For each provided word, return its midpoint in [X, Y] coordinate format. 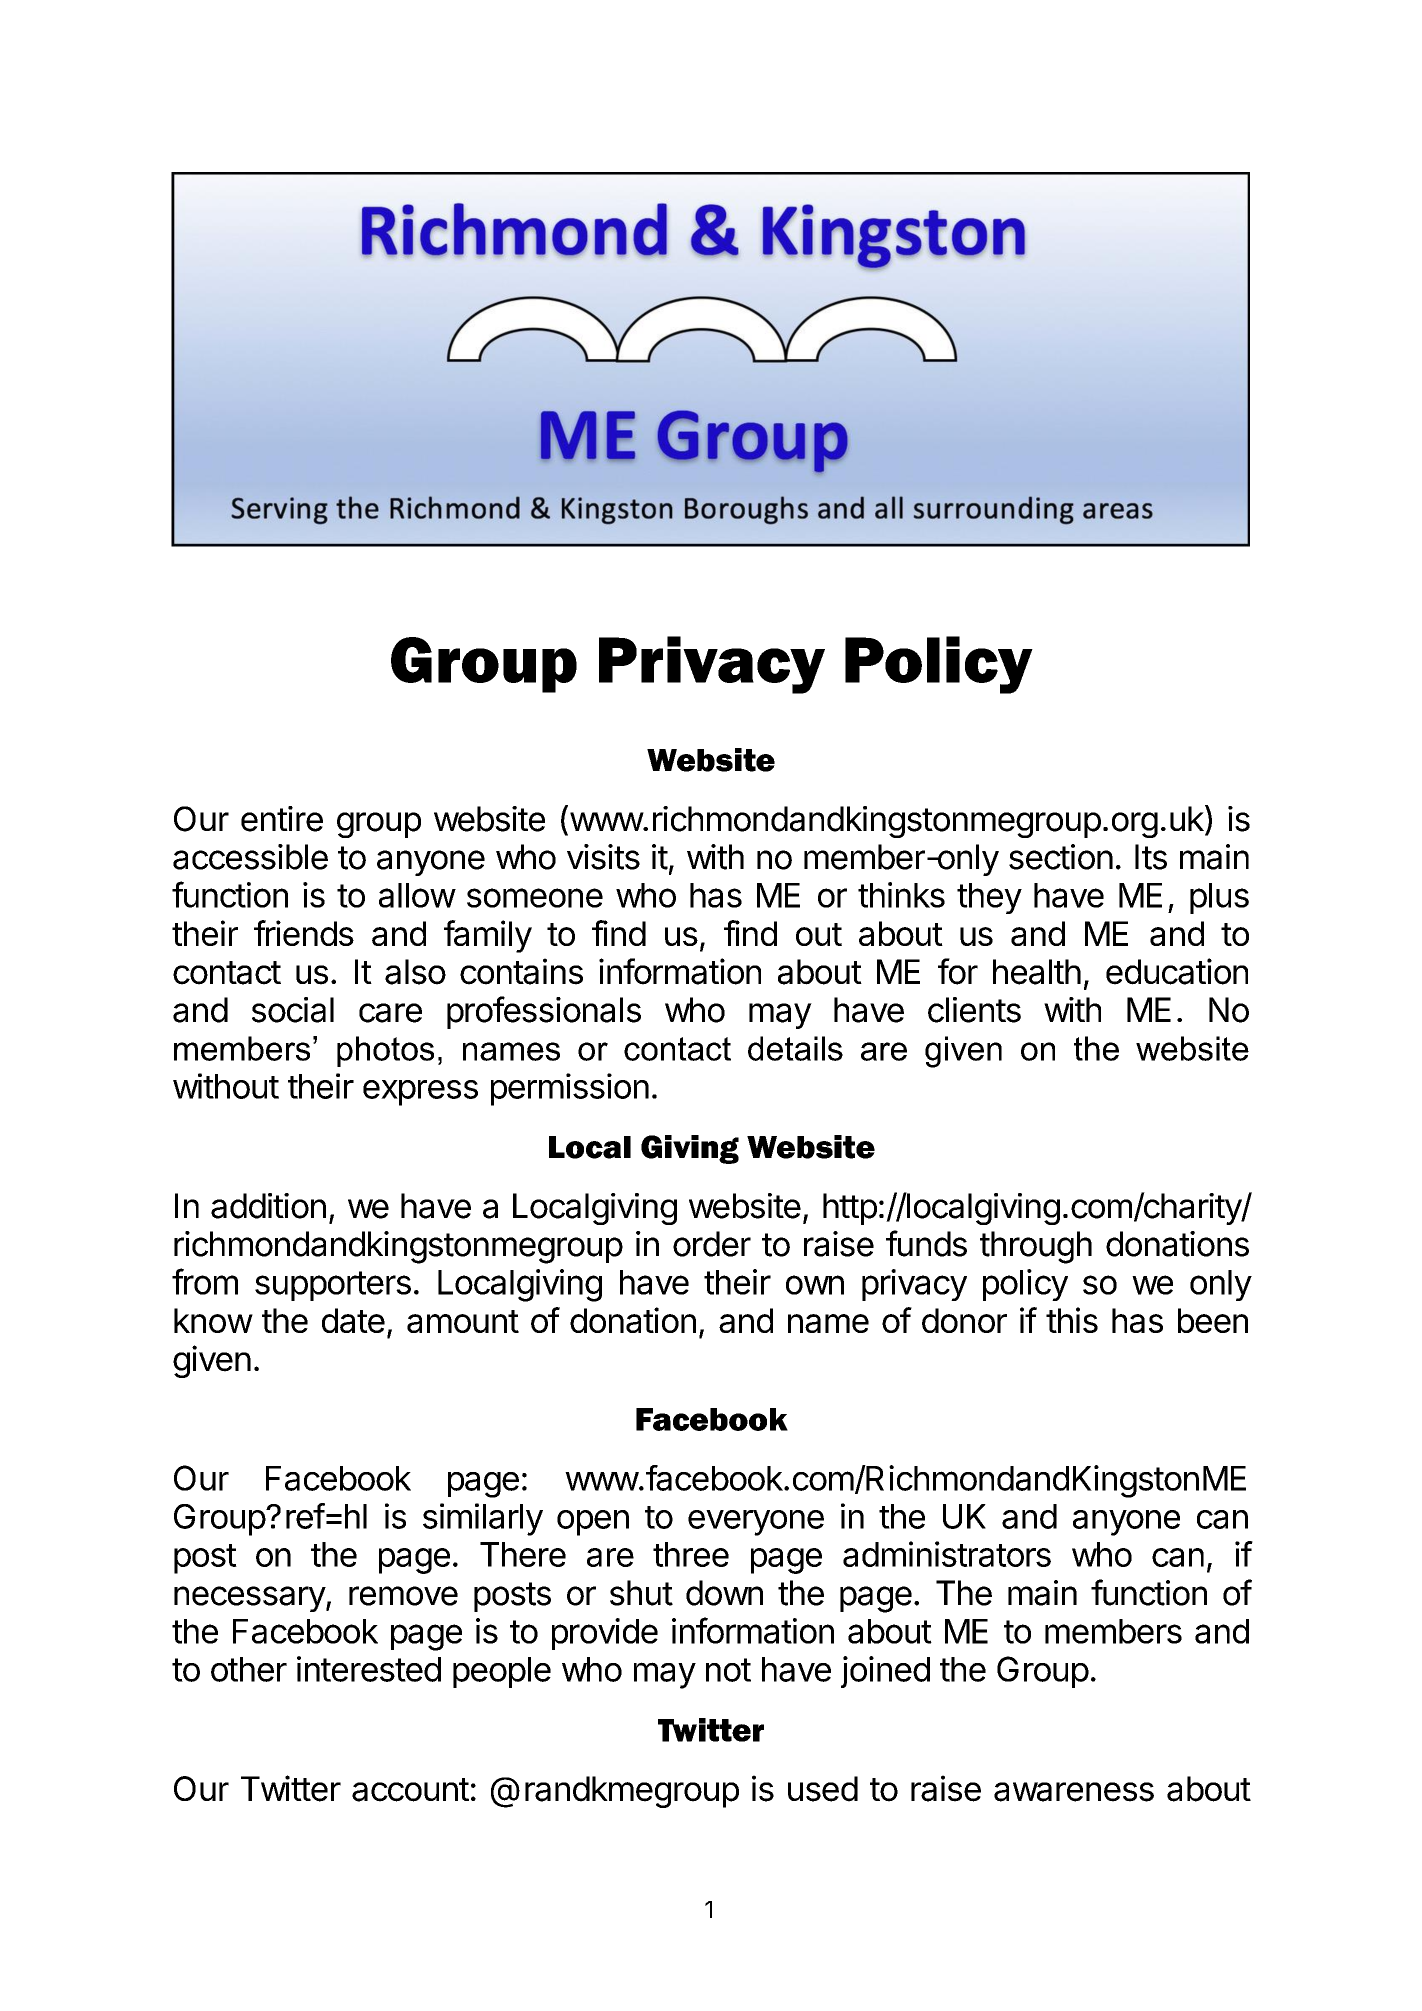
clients [974, 1010]
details [795, 1048]
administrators [947, 1554]
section [1061, 857]
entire [282, 819]
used [823, 1789]
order [712, 1244]
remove [403, 1596]
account [410, 1790]
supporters [333, 1286]
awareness [1074, 1792]
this [1072, 1320]
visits [603, 857]
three [691, 1554]
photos [385, 1051]
